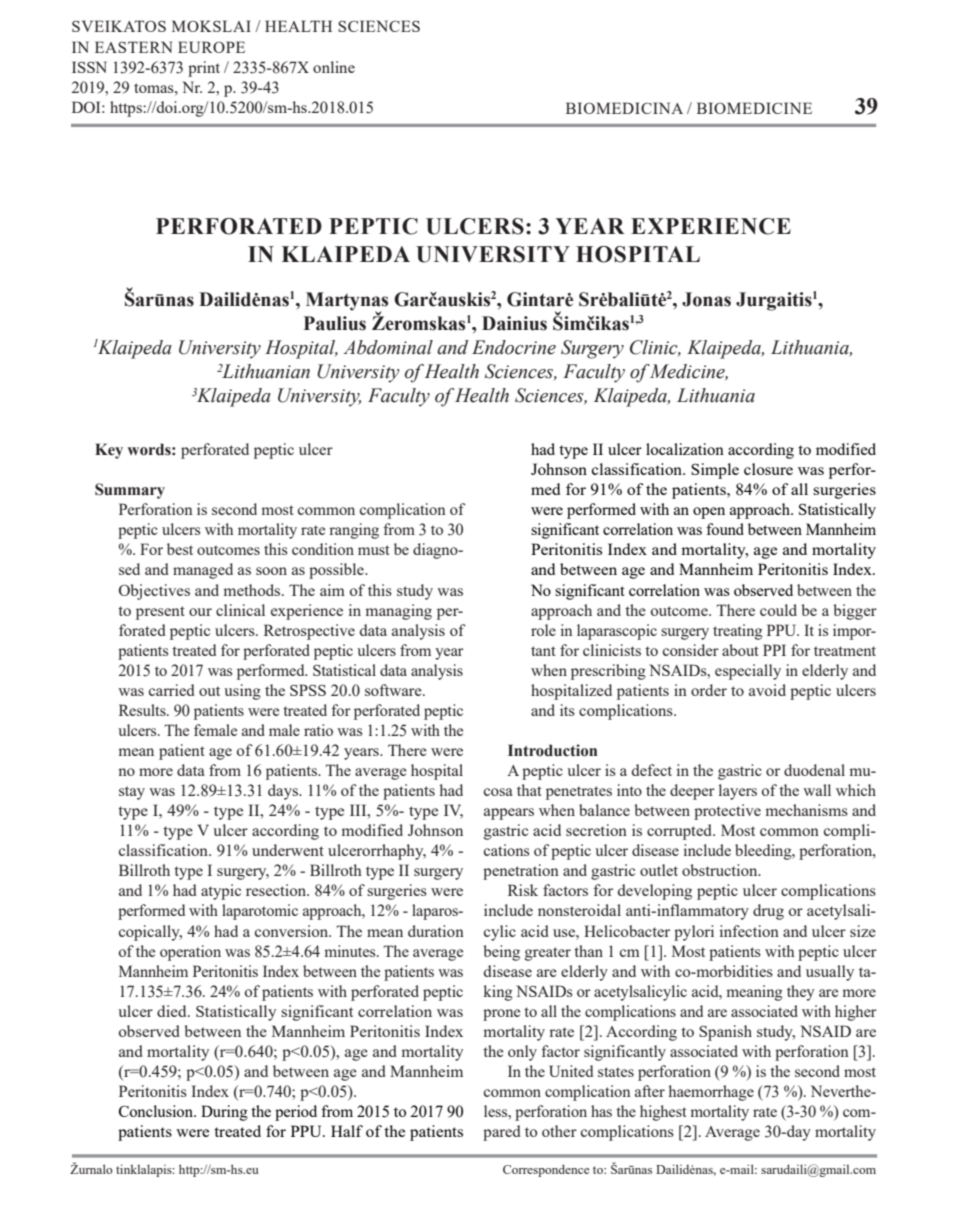  I want to click on being, so click(501, 953).
